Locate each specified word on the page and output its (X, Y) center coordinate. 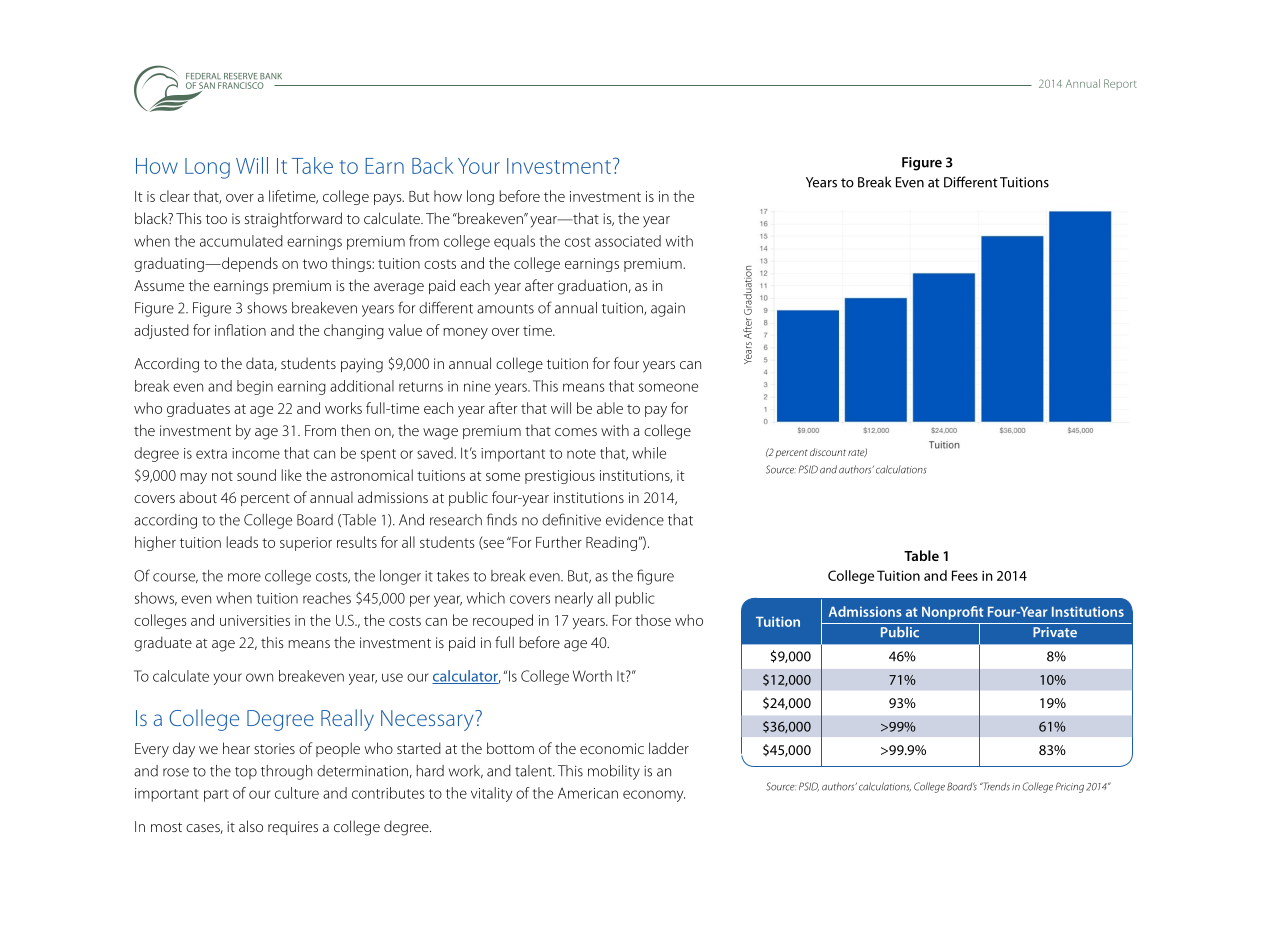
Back (432, 165)
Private (1055, 632)
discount (828, 452)
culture (297, 793)
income (256, 453)
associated (628, 241)
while (649, 453)
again (668, 309)
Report (1120, 84)
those (653, 620)
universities (255, 620)
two (315, 264)
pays (389, 199)
